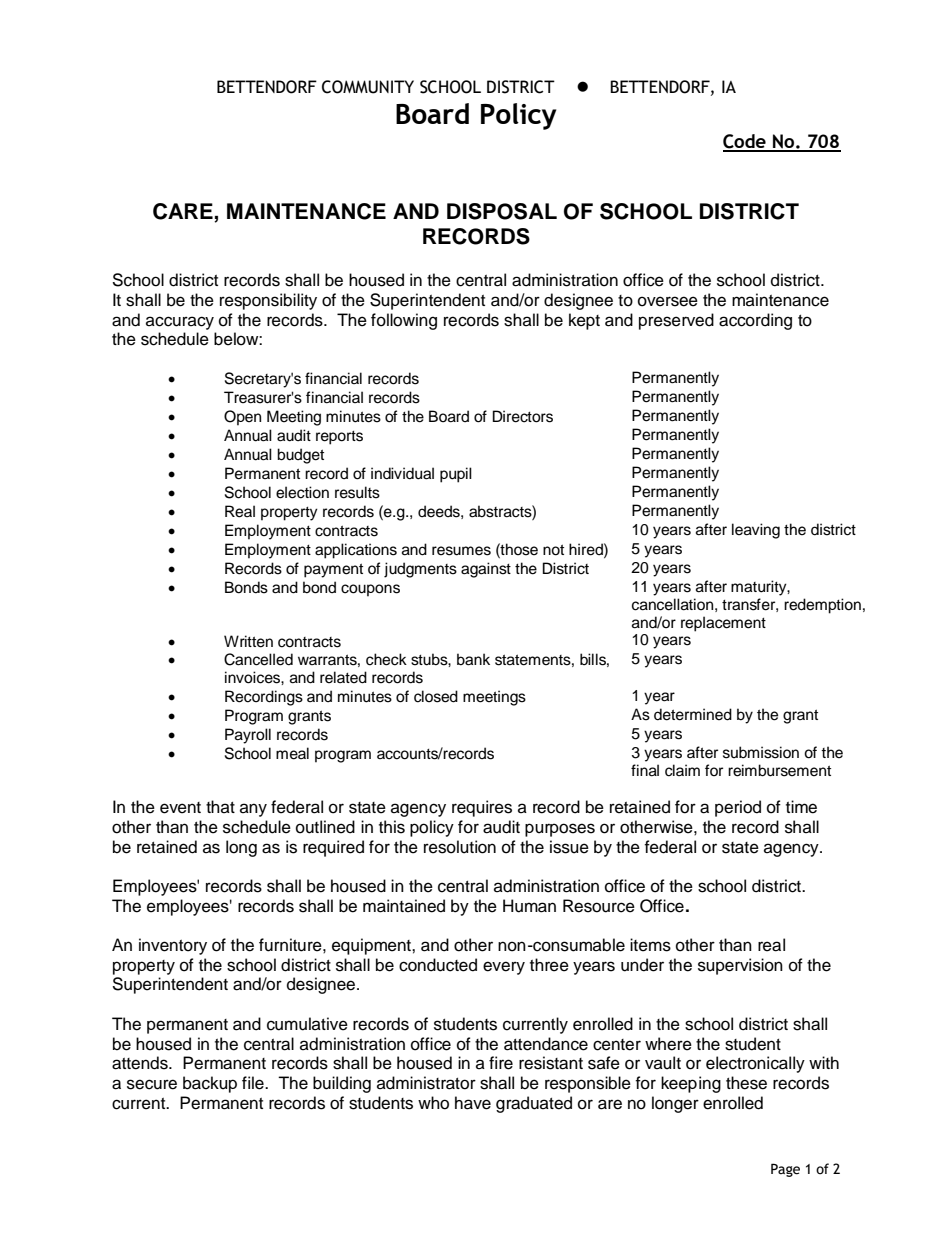 Image resolution: width=952 pixels, height=1233 pixels. I want to click on backup, so click(210, 1084).
